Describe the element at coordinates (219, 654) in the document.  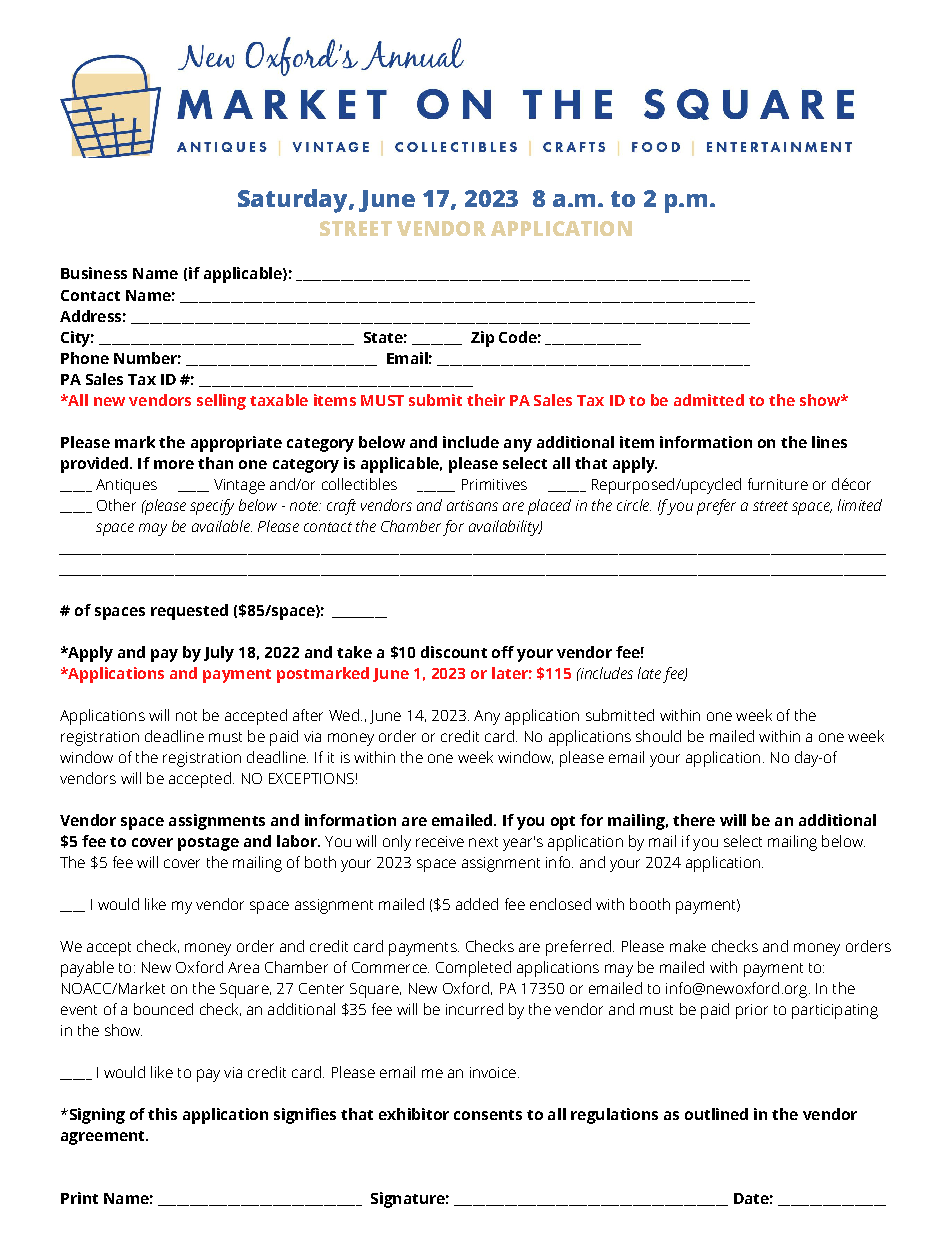
I see `July` at that location.
